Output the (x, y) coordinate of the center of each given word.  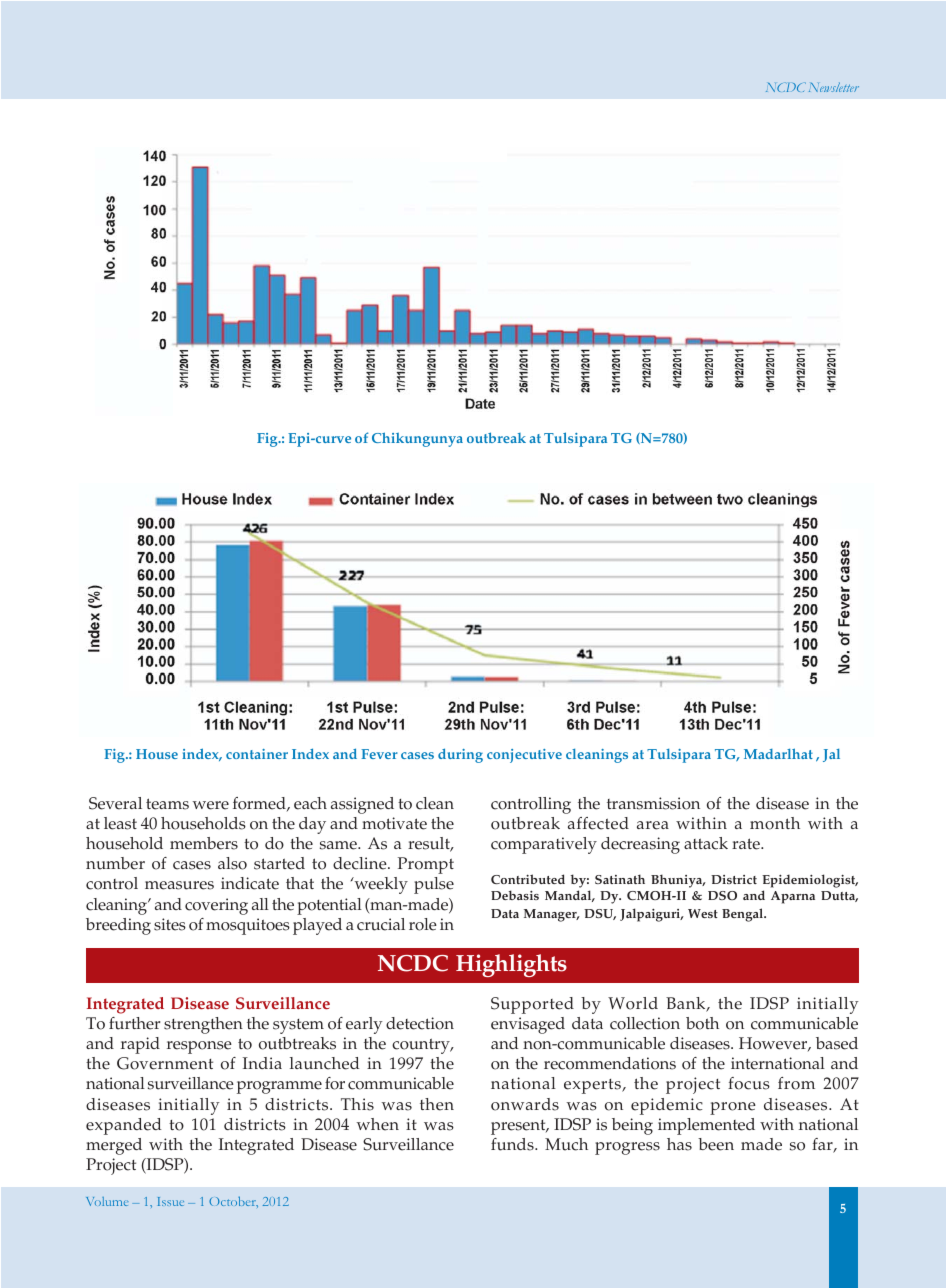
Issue (171, 1201)
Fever (379, 754)
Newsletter (834, 87)
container (257, 754)
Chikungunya (417, 439)
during (460, 755)
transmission (653, 803)
